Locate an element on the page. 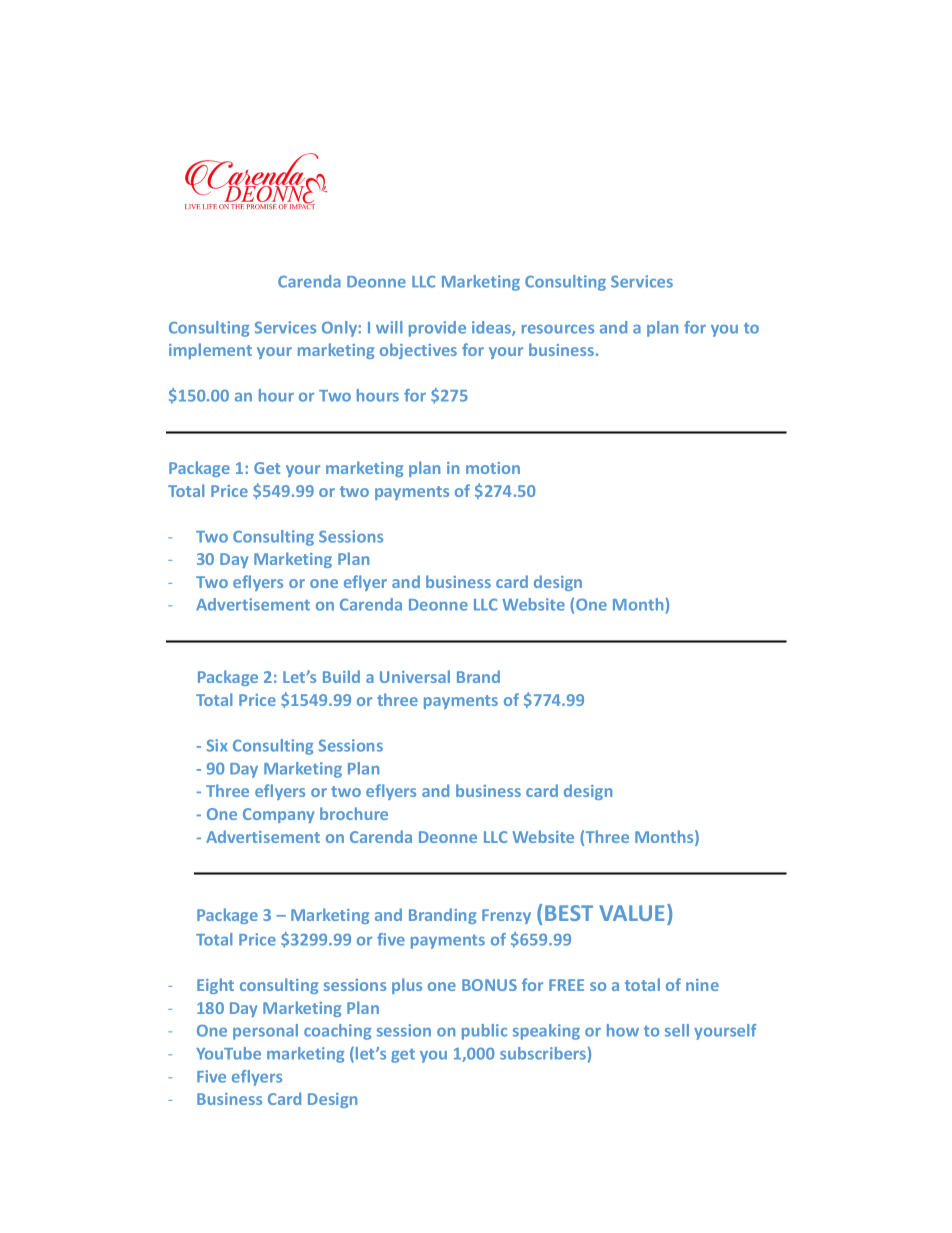 The image size is (952, 1233). provide is located at coordinates (437, 329).
